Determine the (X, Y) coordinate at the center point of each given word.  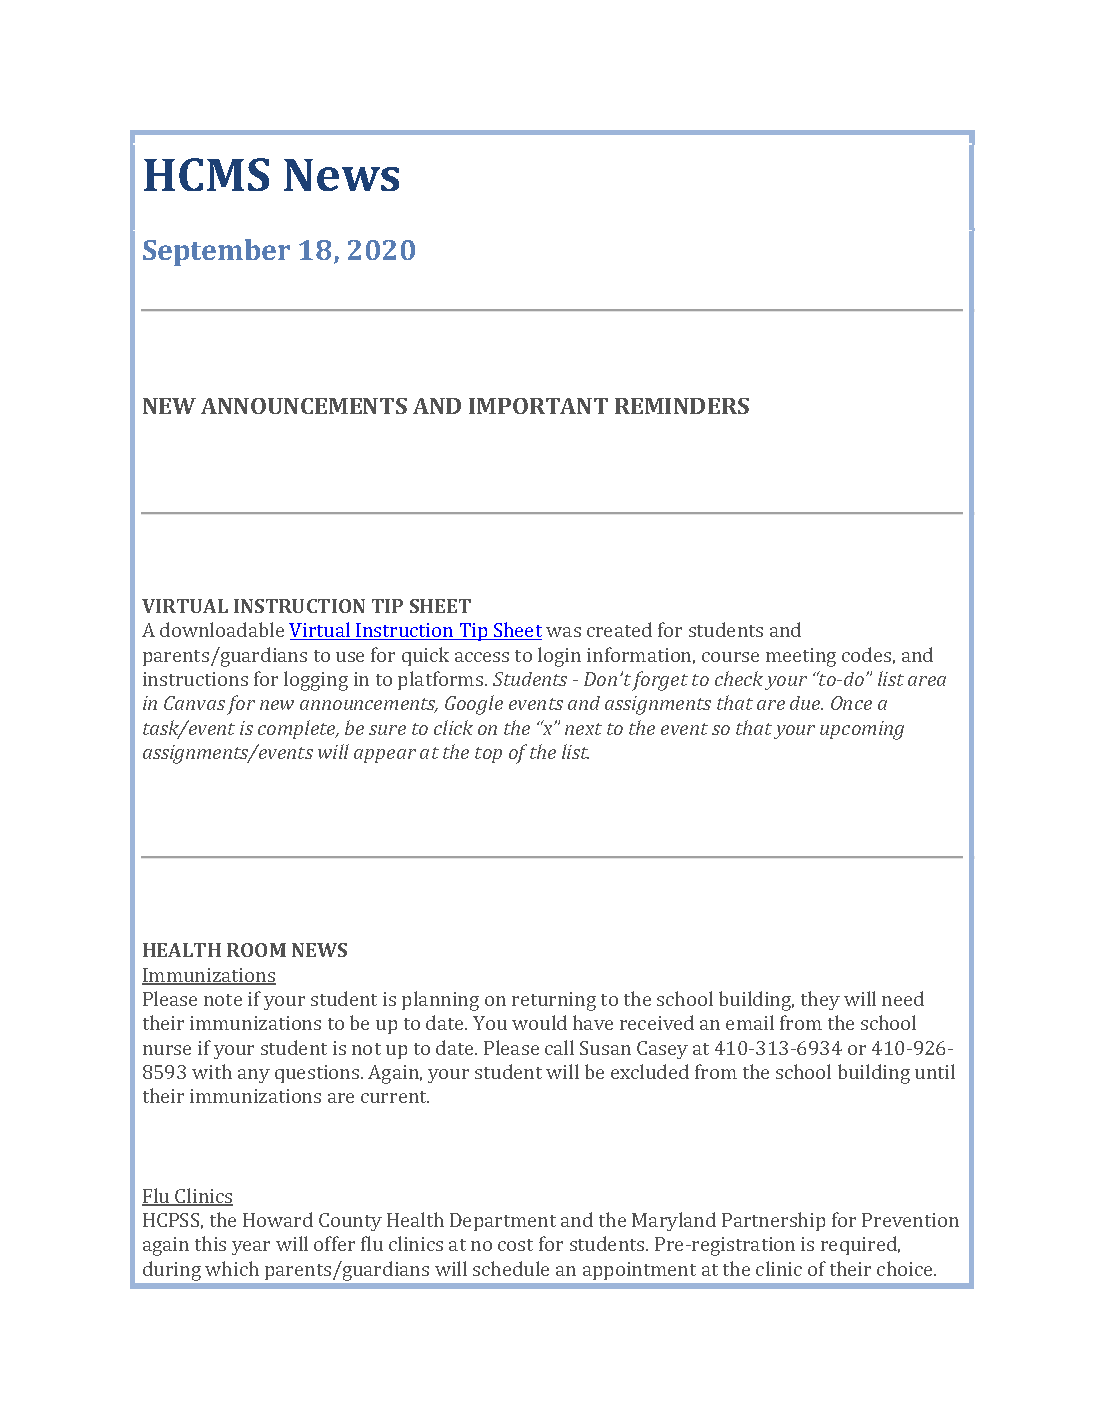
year (251, 1248)
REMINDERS (682, 406)
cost (515, 1245)
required (860, 1245)
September (216, 252)
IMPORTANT (538, 406)
